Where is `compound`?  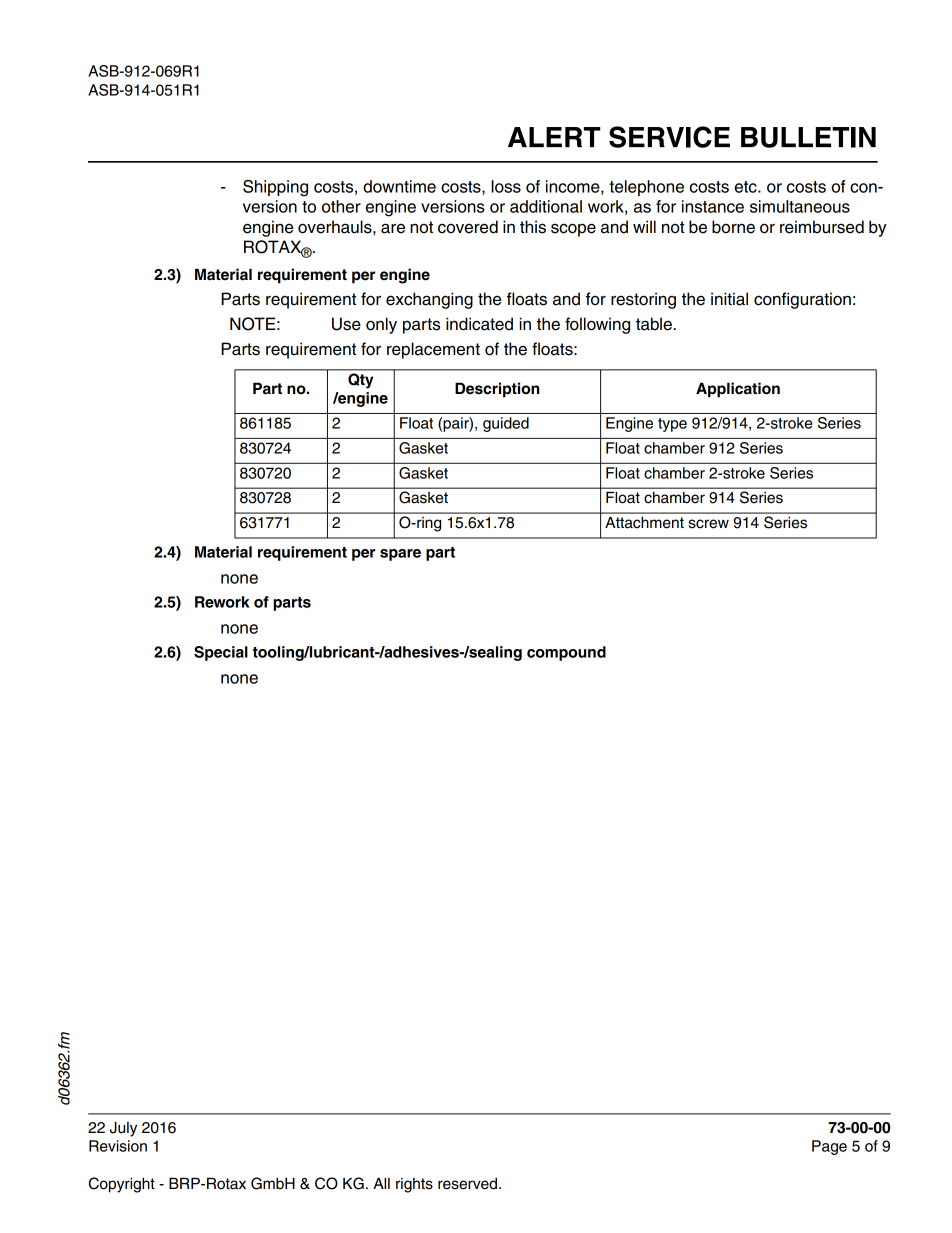
compound is located at coordinates (566, 653).
